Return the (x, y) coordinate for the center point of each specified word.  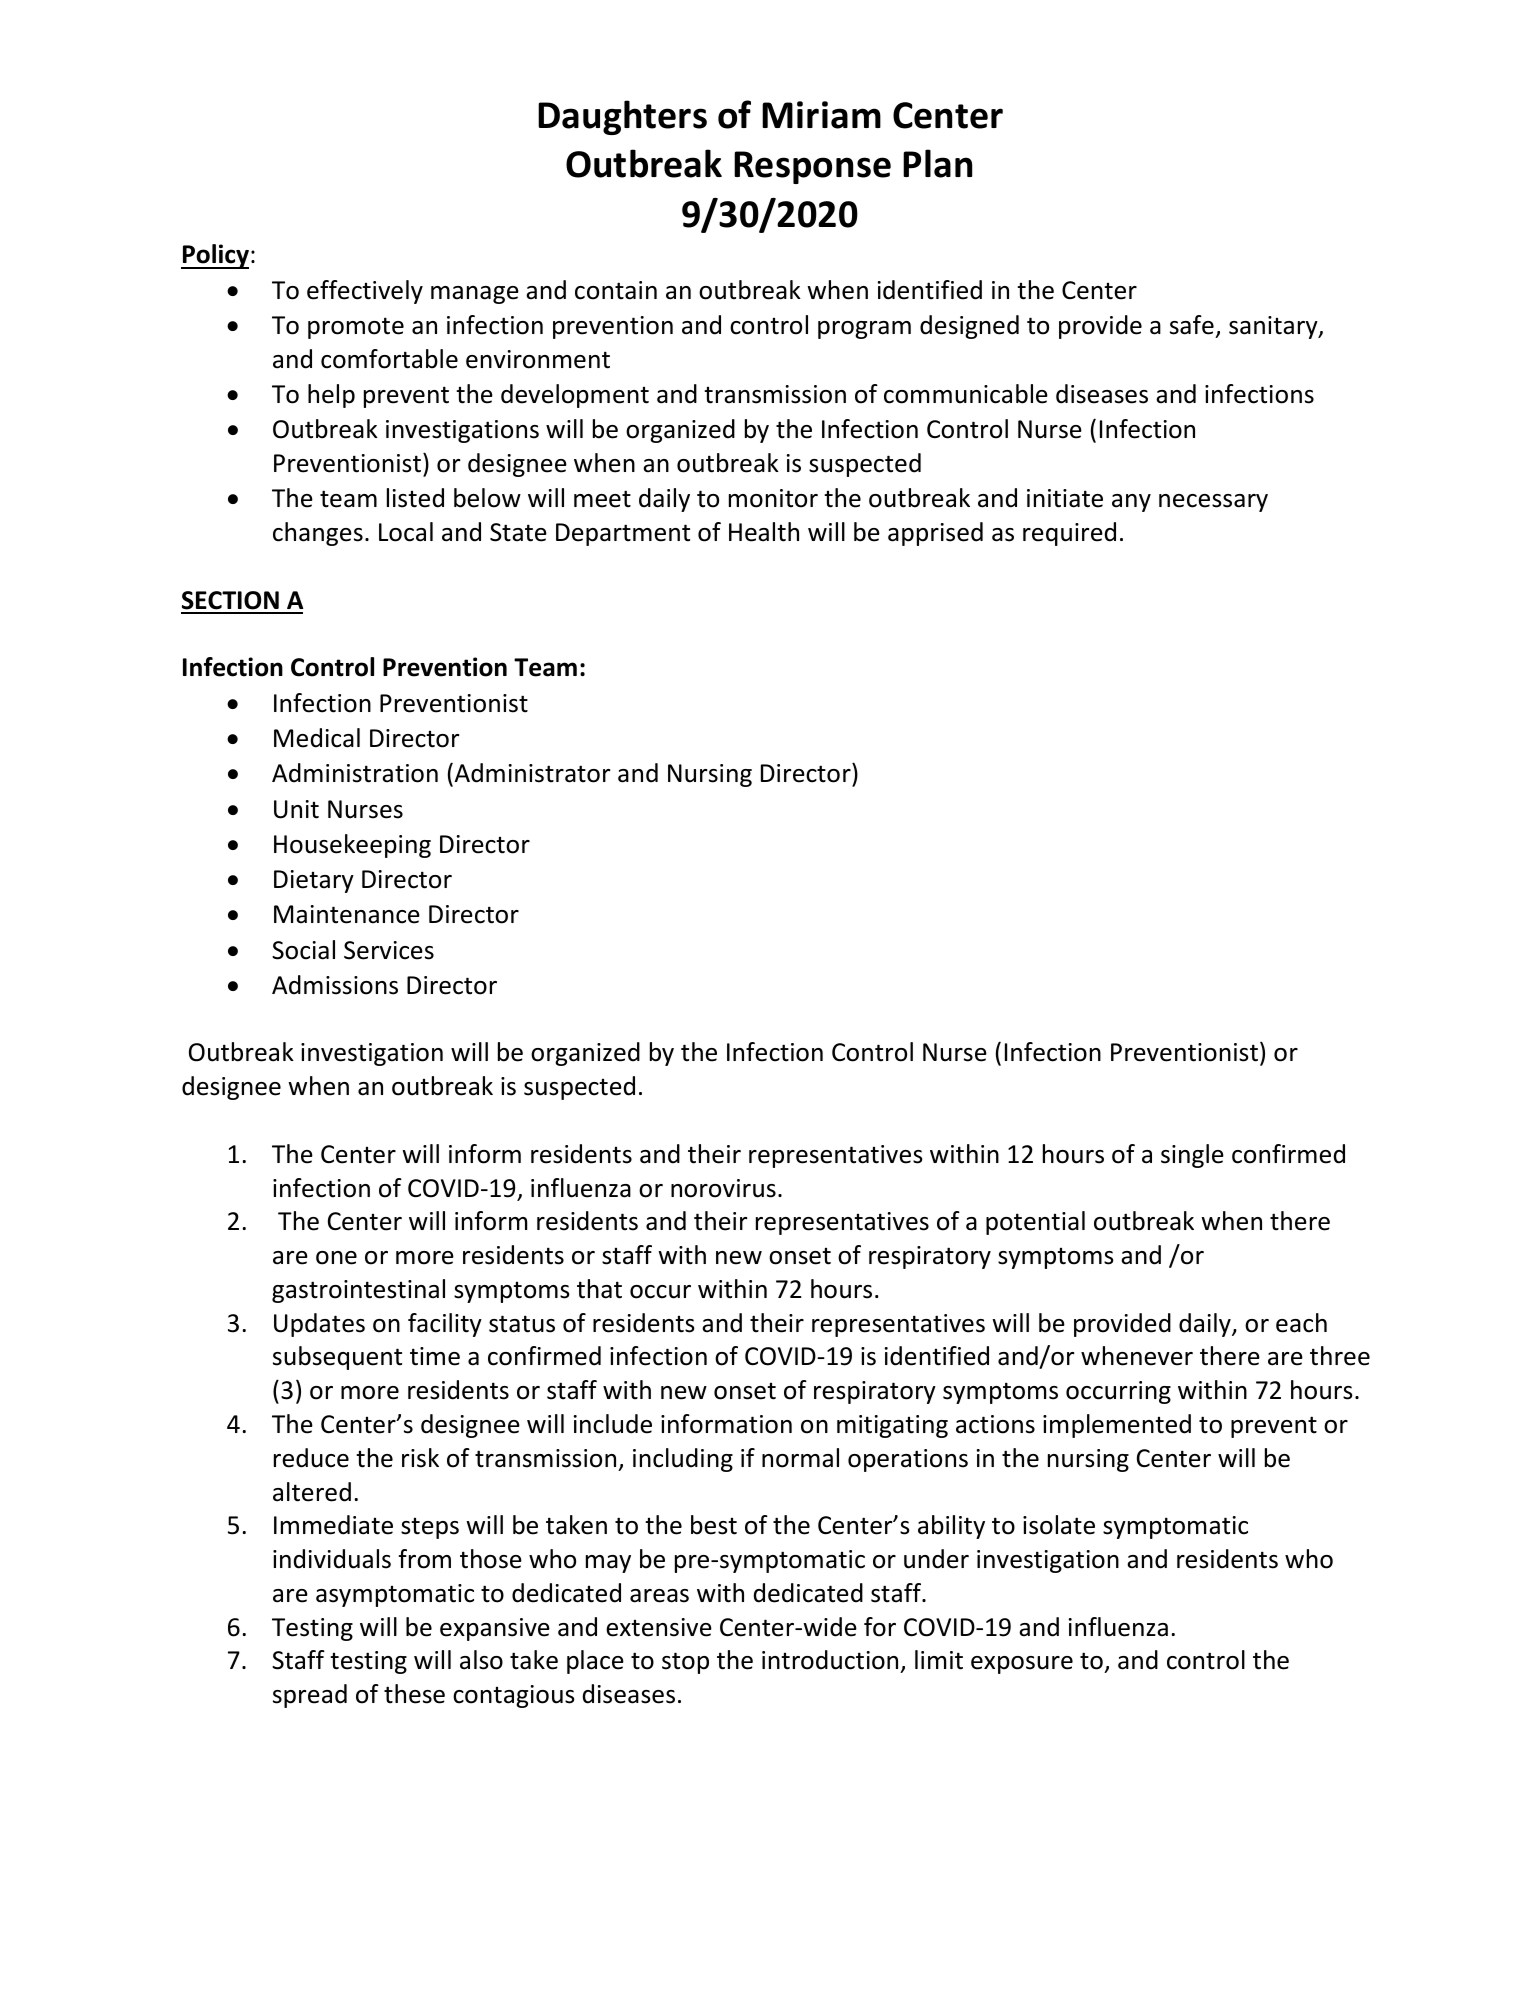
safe (1192, 325)
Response (812, 167)
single (1192, 1156)
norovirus (723, 1188)
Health (764, 532)
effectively (365, 292)
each (1301, 1323)
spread (310, 1696)
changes (318, 534)
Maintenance (347, 914)
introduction (831, 1661)
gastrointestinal (358, 1291)
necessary (1213, 503)
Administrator (531, 773)
